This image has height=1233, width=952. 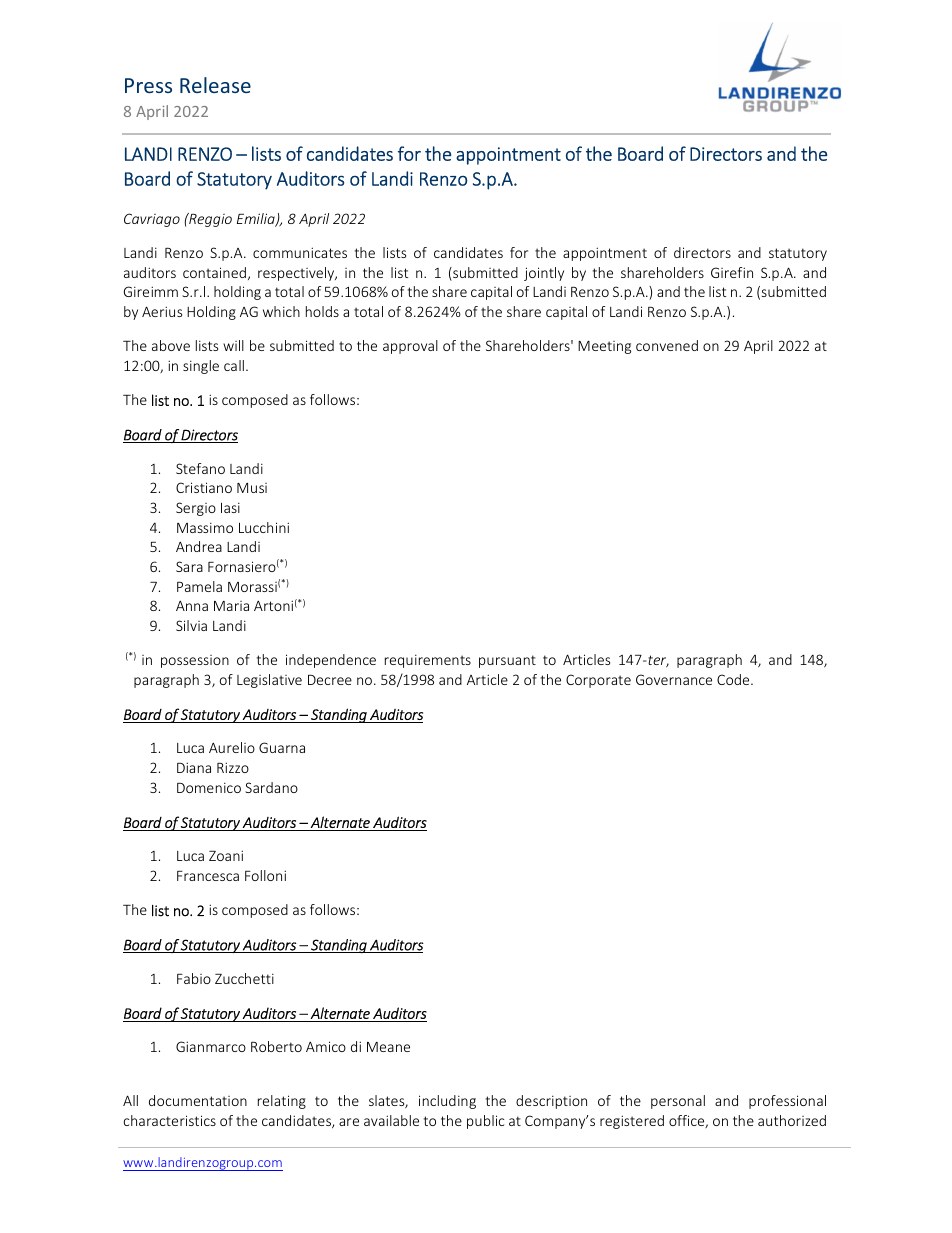 I want to click on Maria, so click(x=231, y=606).
